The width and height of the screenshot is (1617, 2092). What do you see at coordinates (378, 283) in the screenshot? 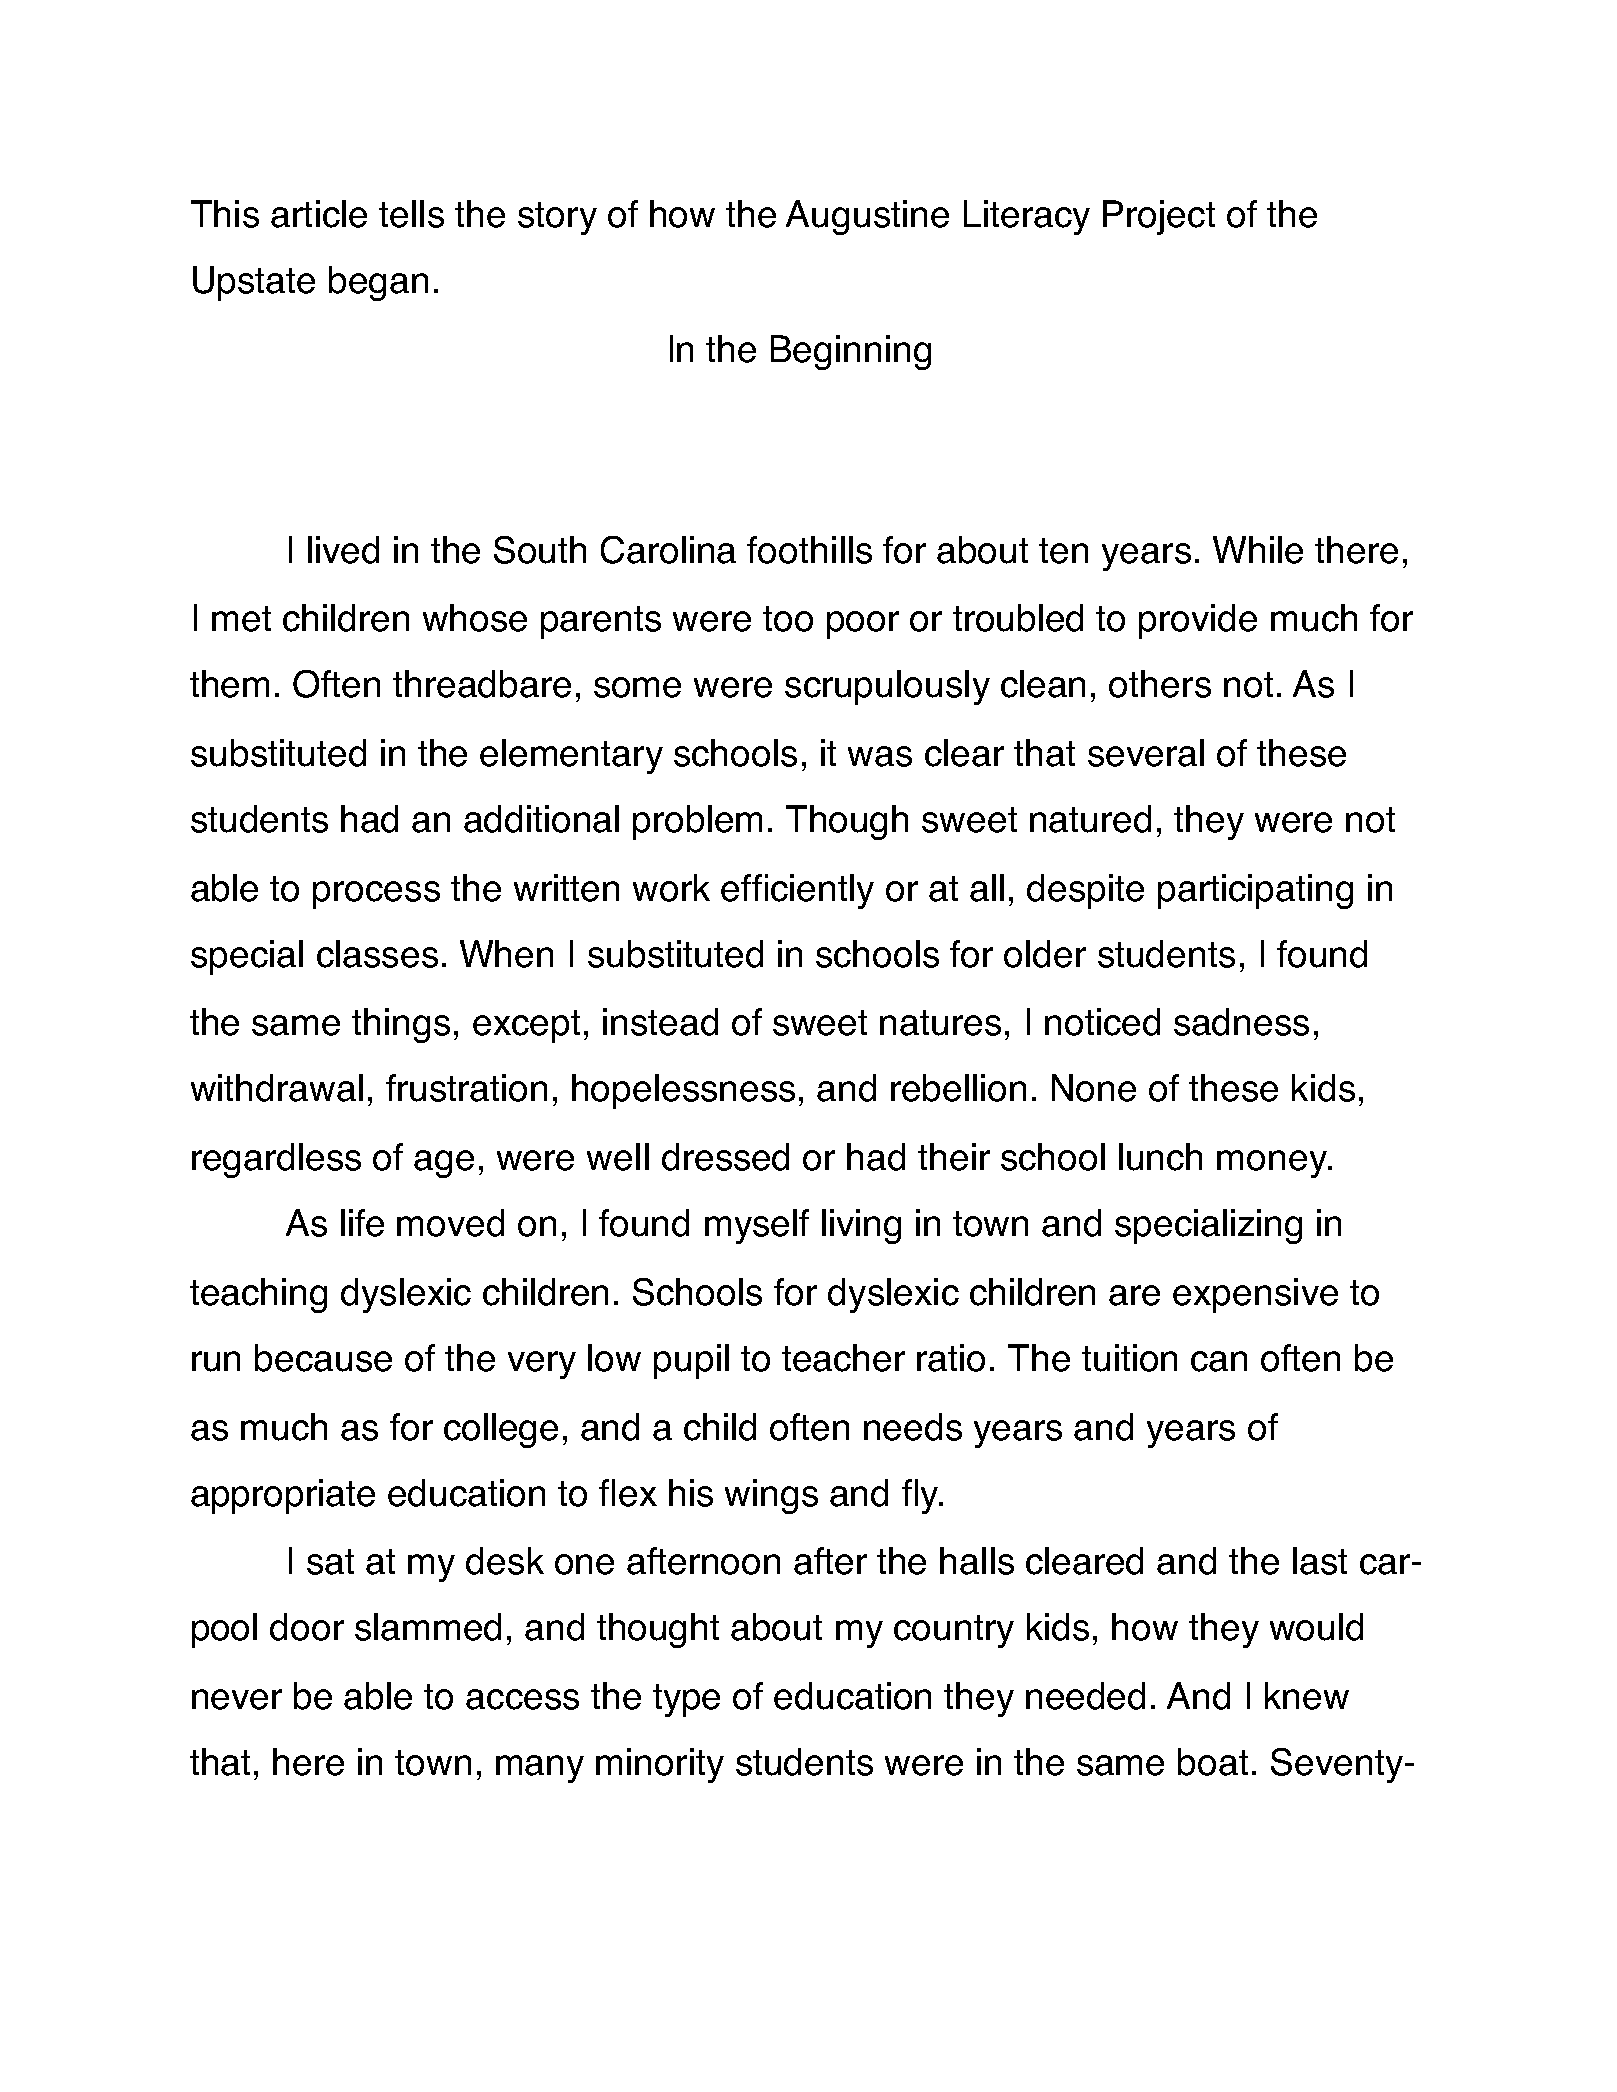
I see `began` at bounding box center [378, 283].
